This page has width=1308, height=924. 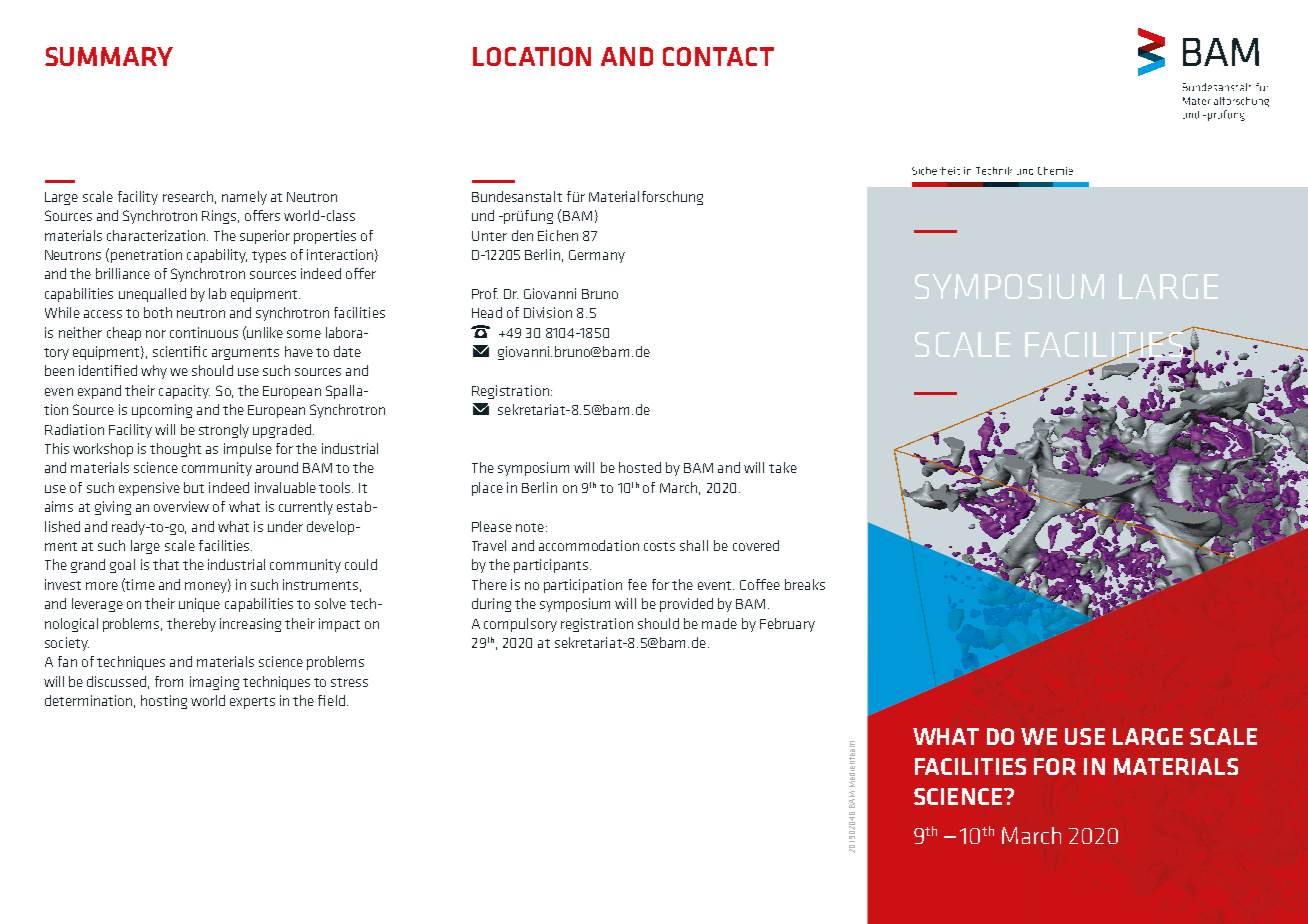 What do you see at coordinates (169, 681) in the page?
I see `from` at bounding box center [169, 681].
